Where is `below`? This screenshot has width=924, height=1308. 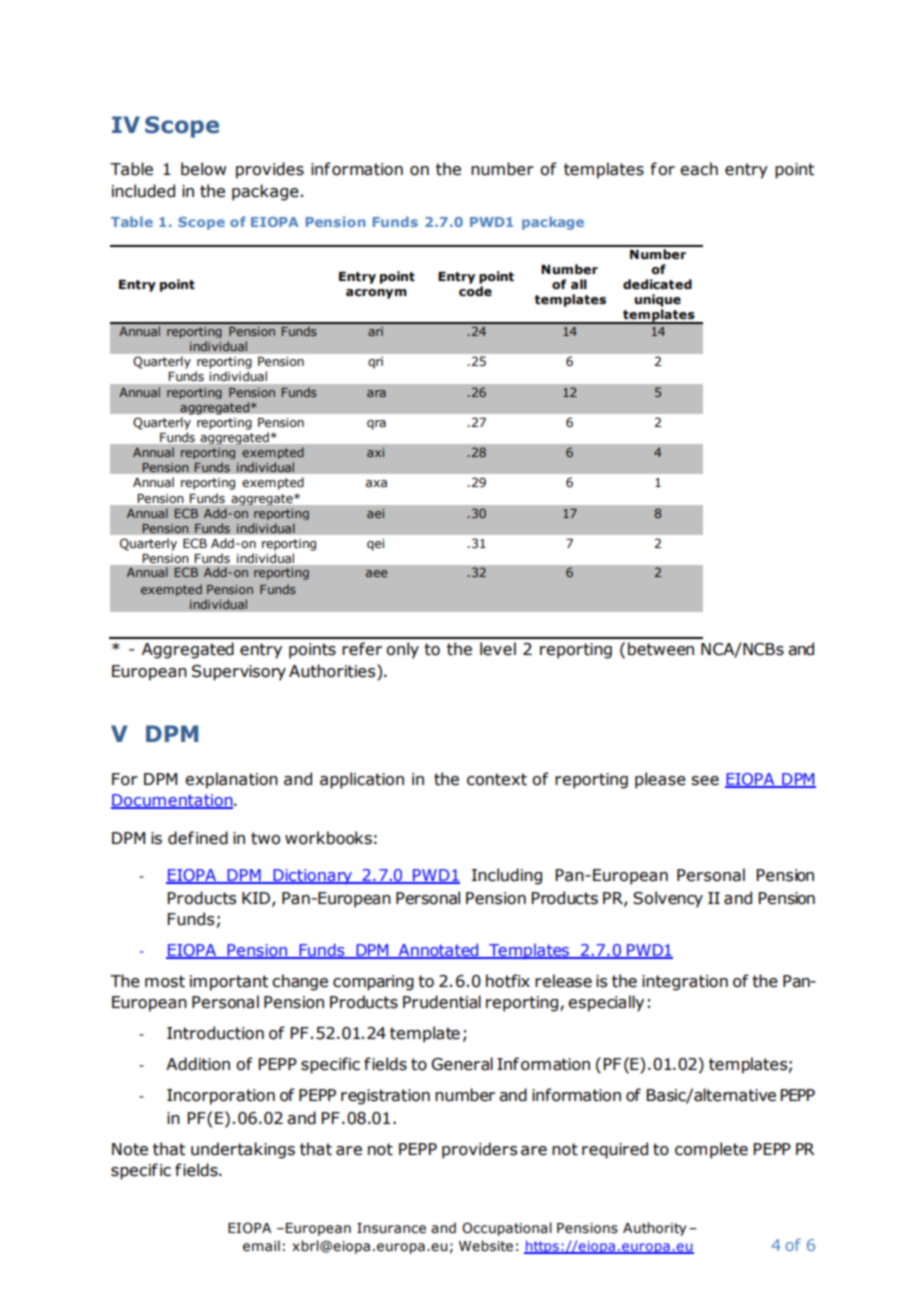 below is located at coordinates (203, 169).
